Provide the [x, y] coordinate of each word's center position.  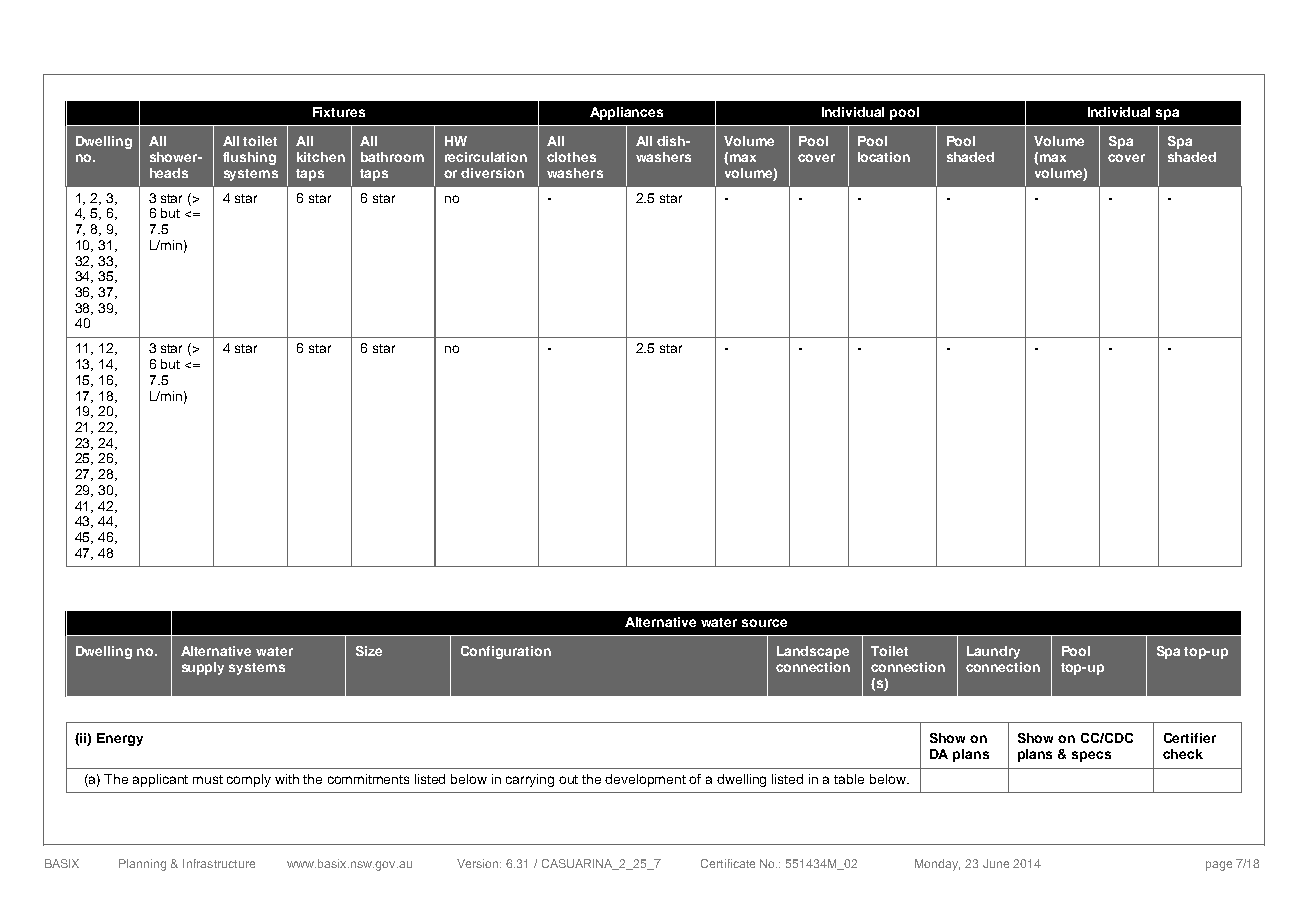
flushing [249, 158]
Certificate [728, 863]
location [884, 157]
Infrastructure [219, 863]
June [996, 863]
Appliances [626, 113]
